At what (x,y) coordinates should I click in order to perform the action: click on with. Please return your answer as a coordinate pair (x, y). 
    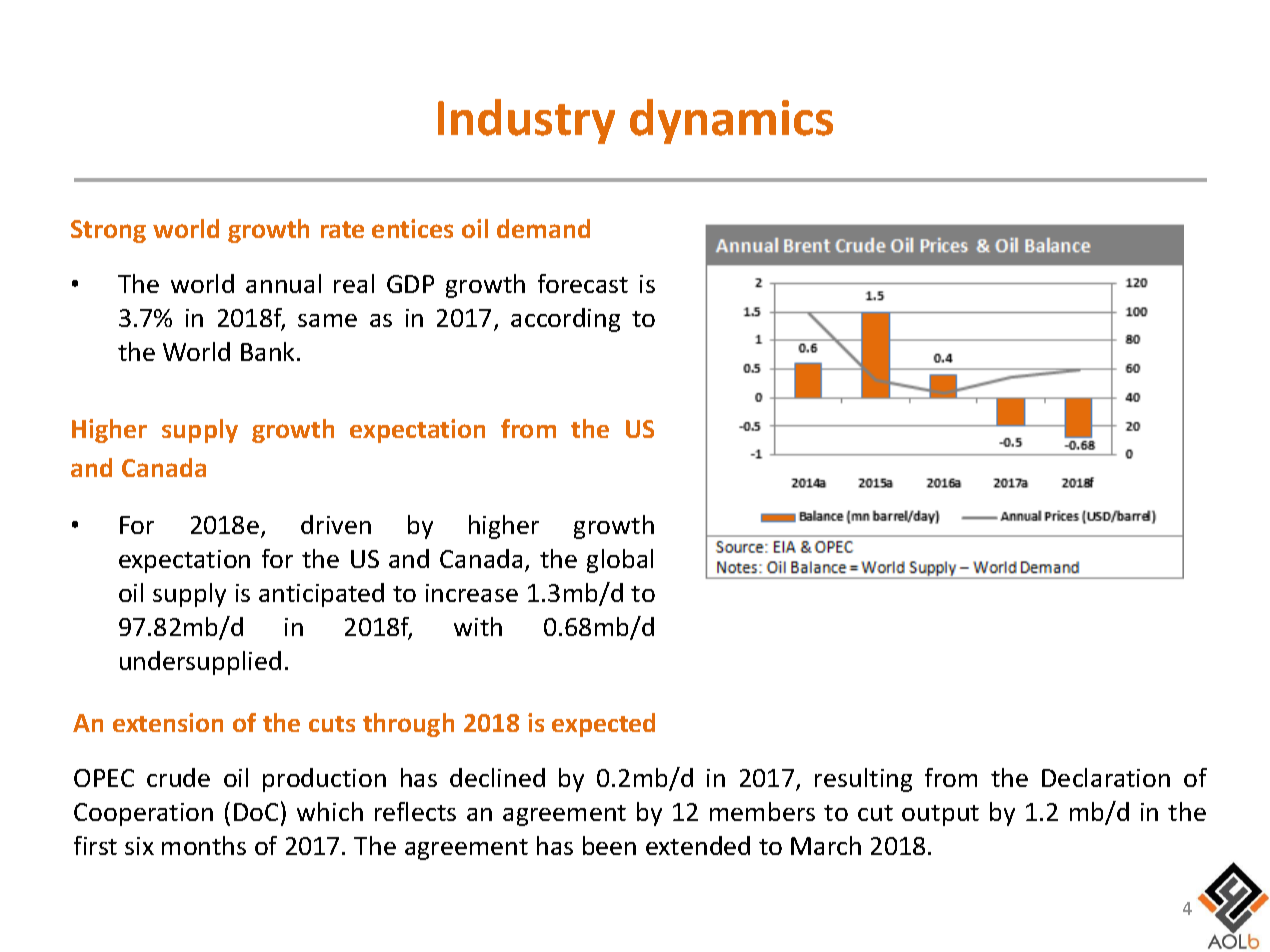
    Looking at the image, I should click on (478, 626).
